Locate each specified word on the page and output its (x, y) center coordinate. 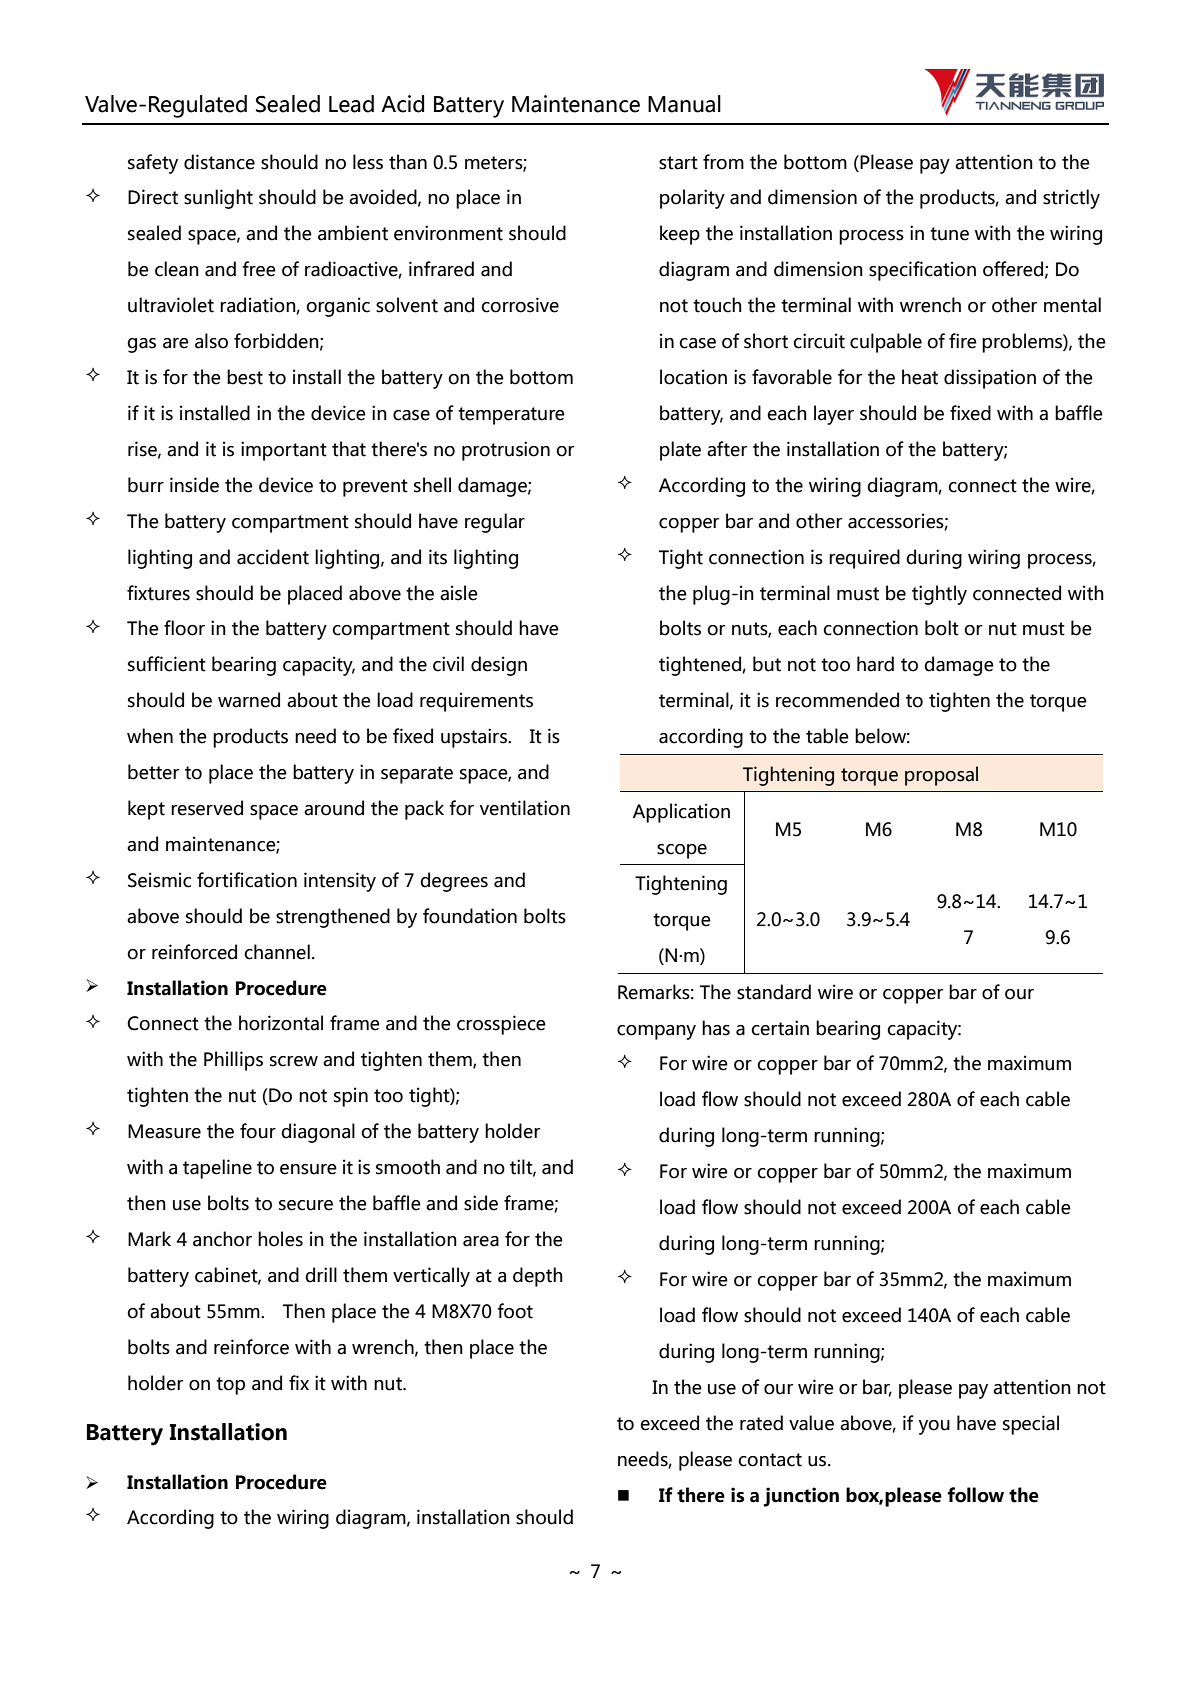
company (656, 1032)
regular (495, 523)
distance (219, 162)
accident (273, 557)
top (230, 1386)
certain (780, 1028)
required (864, 559)
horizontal (281, 1023)
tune (949, 234)
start (678, 163)
